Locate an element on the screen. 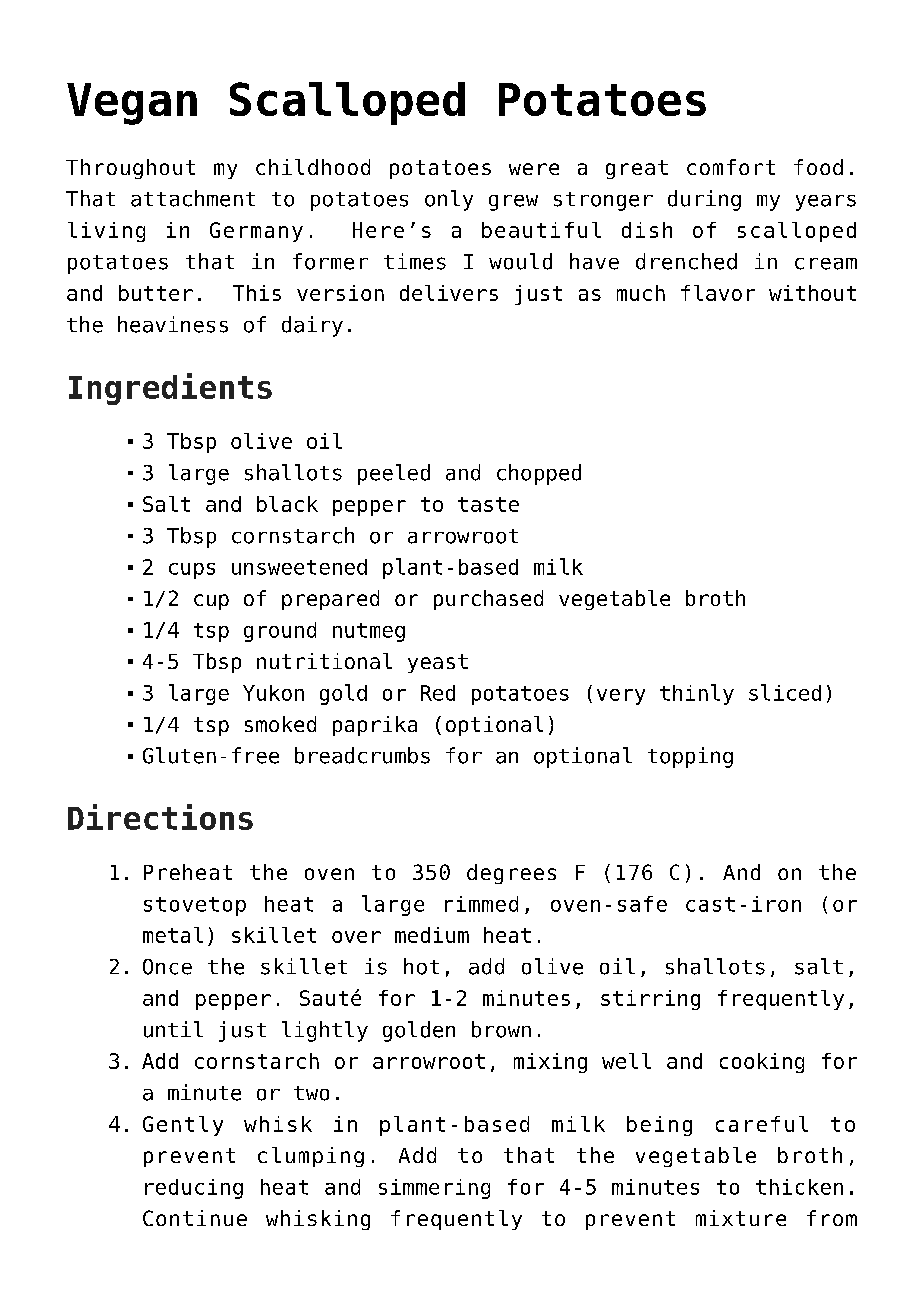 The image size is (924, 1308). Directions is located at coordinates (160, 817).
